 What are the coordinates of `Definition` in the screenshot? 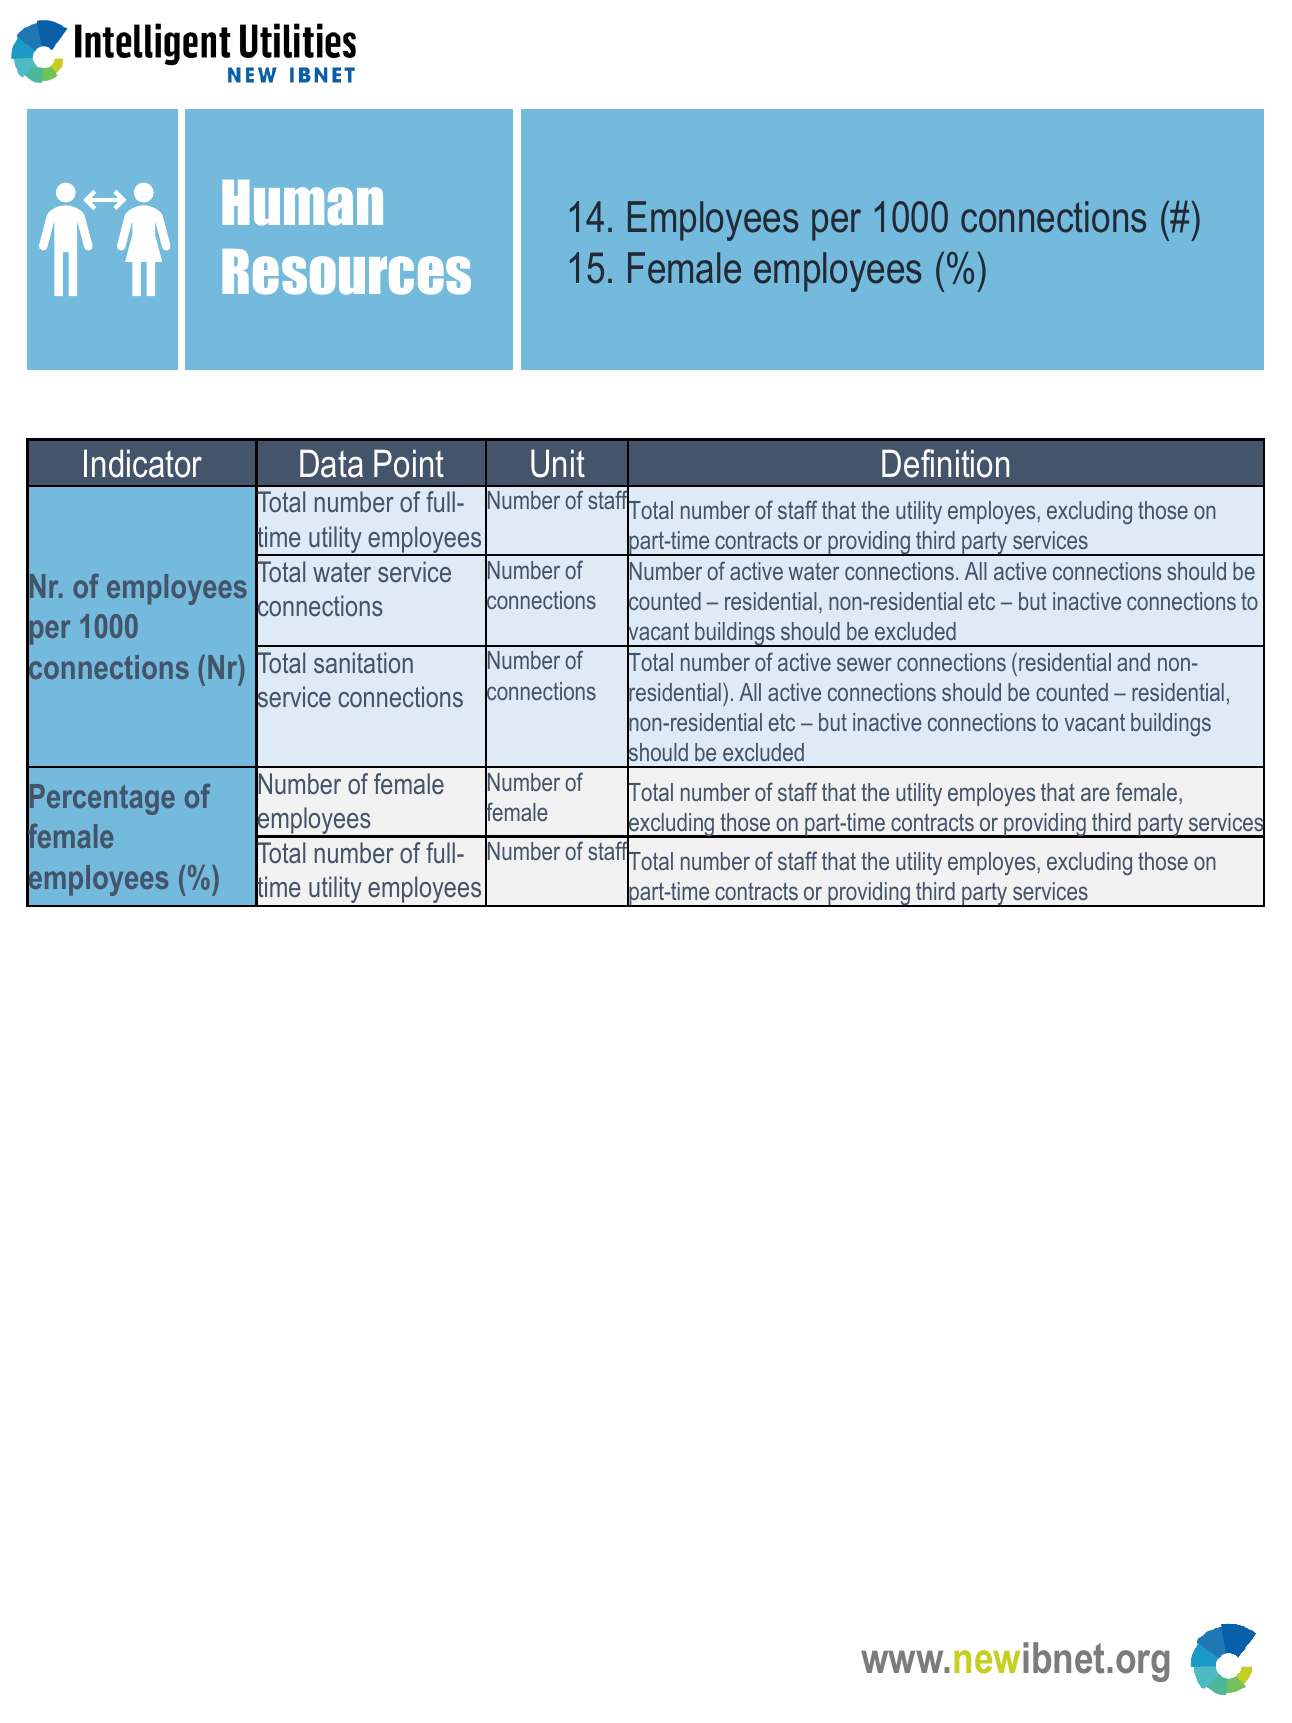 It's located at (945, 463).
